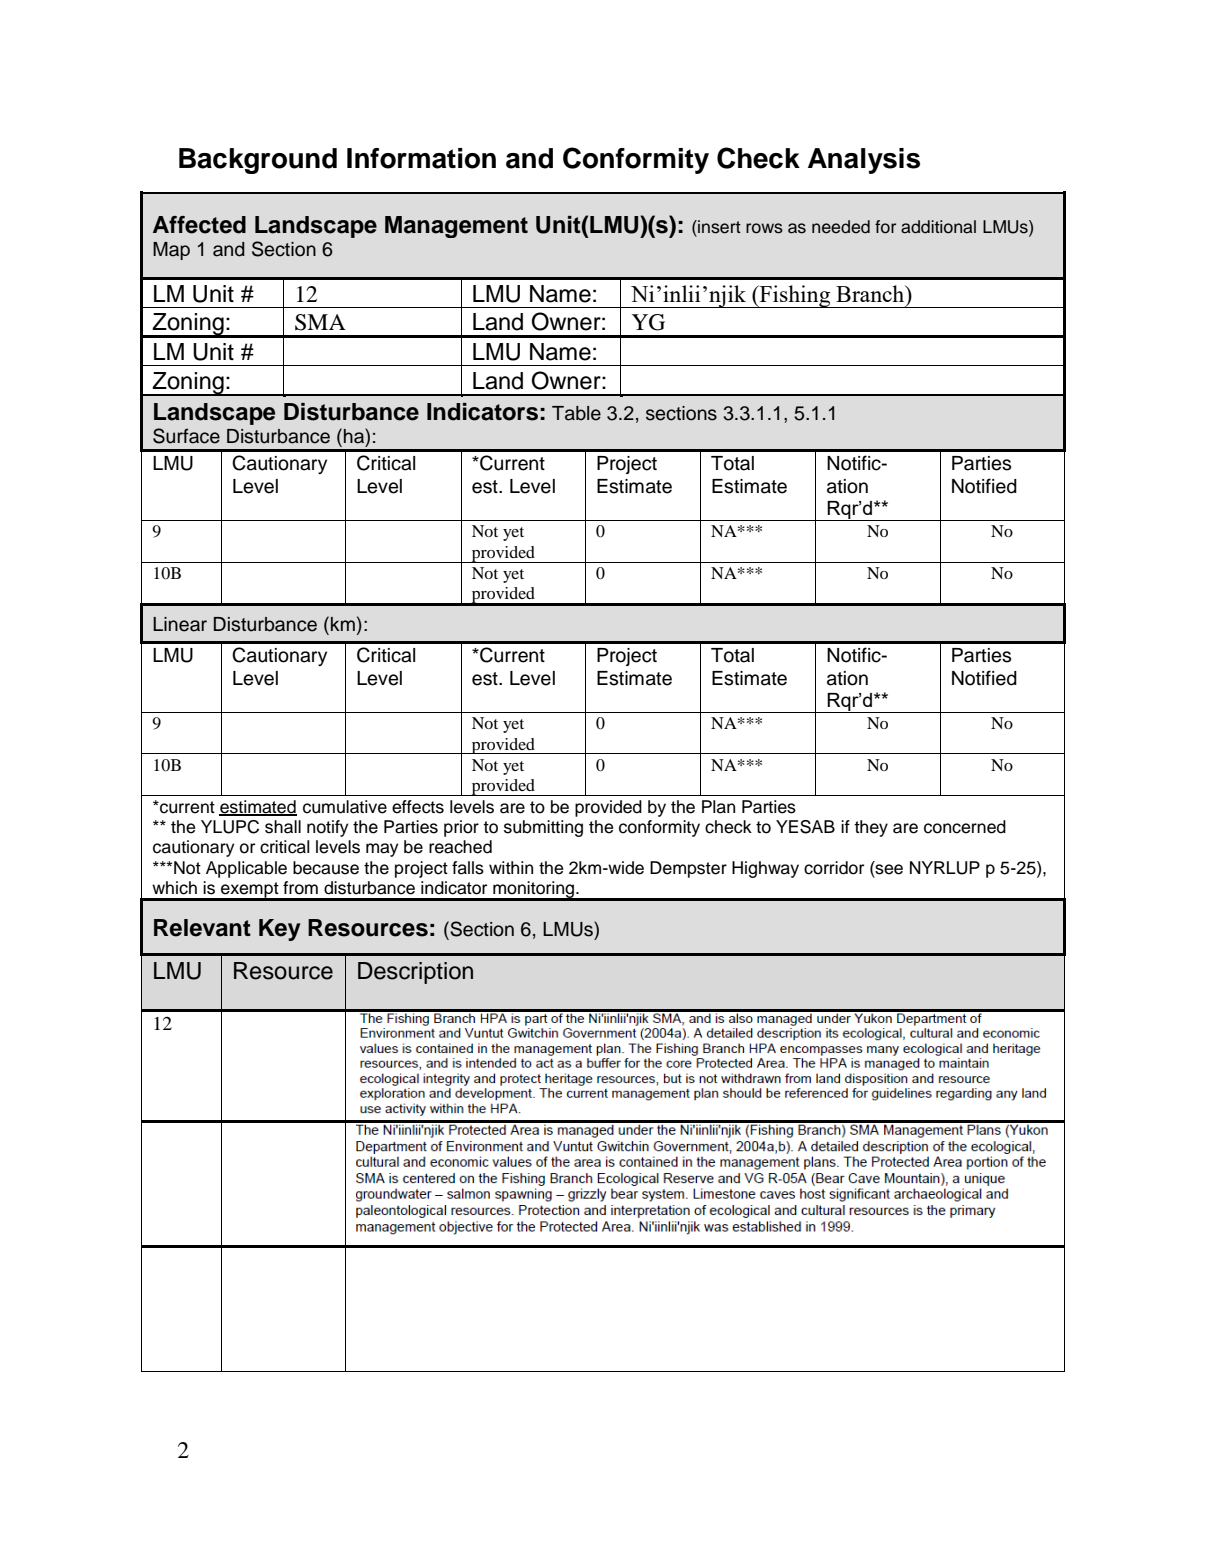 Image resolution: width=1206 pixels, height=1561 pixels. Describe the element at coordinates (864, 161) in the page. I see `Analysis` at that location.
